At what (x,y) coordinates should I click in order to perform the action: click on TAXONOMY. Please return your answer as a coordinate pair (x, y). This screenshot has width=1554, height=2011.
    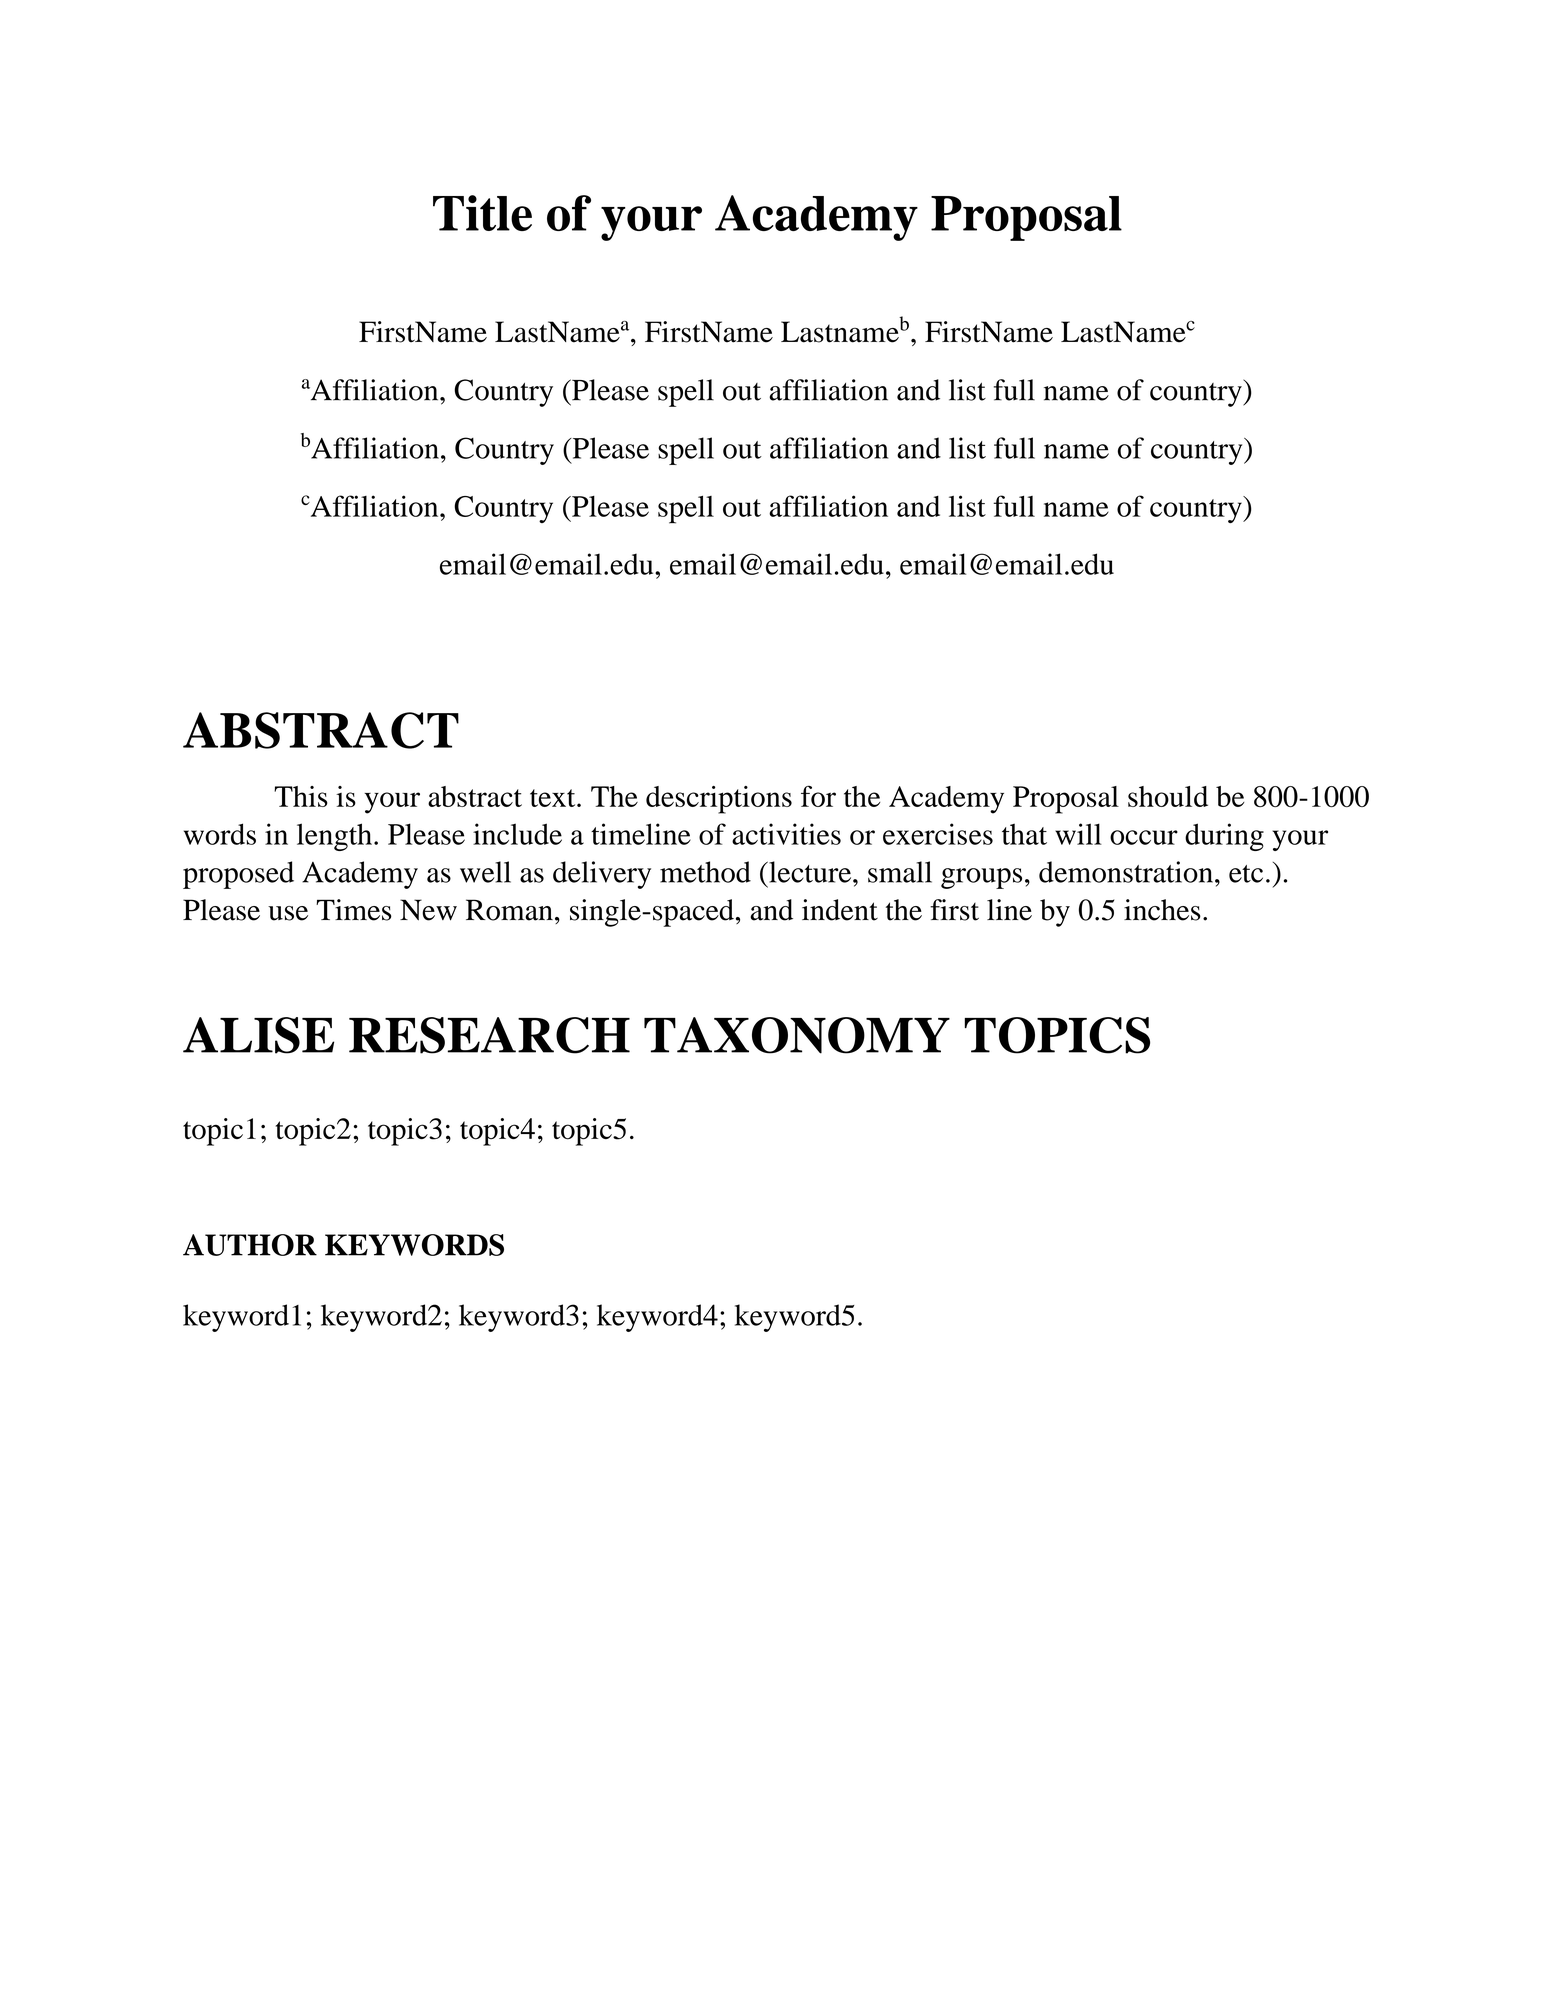
    Looking at the image, I should click on (797, 1035).
